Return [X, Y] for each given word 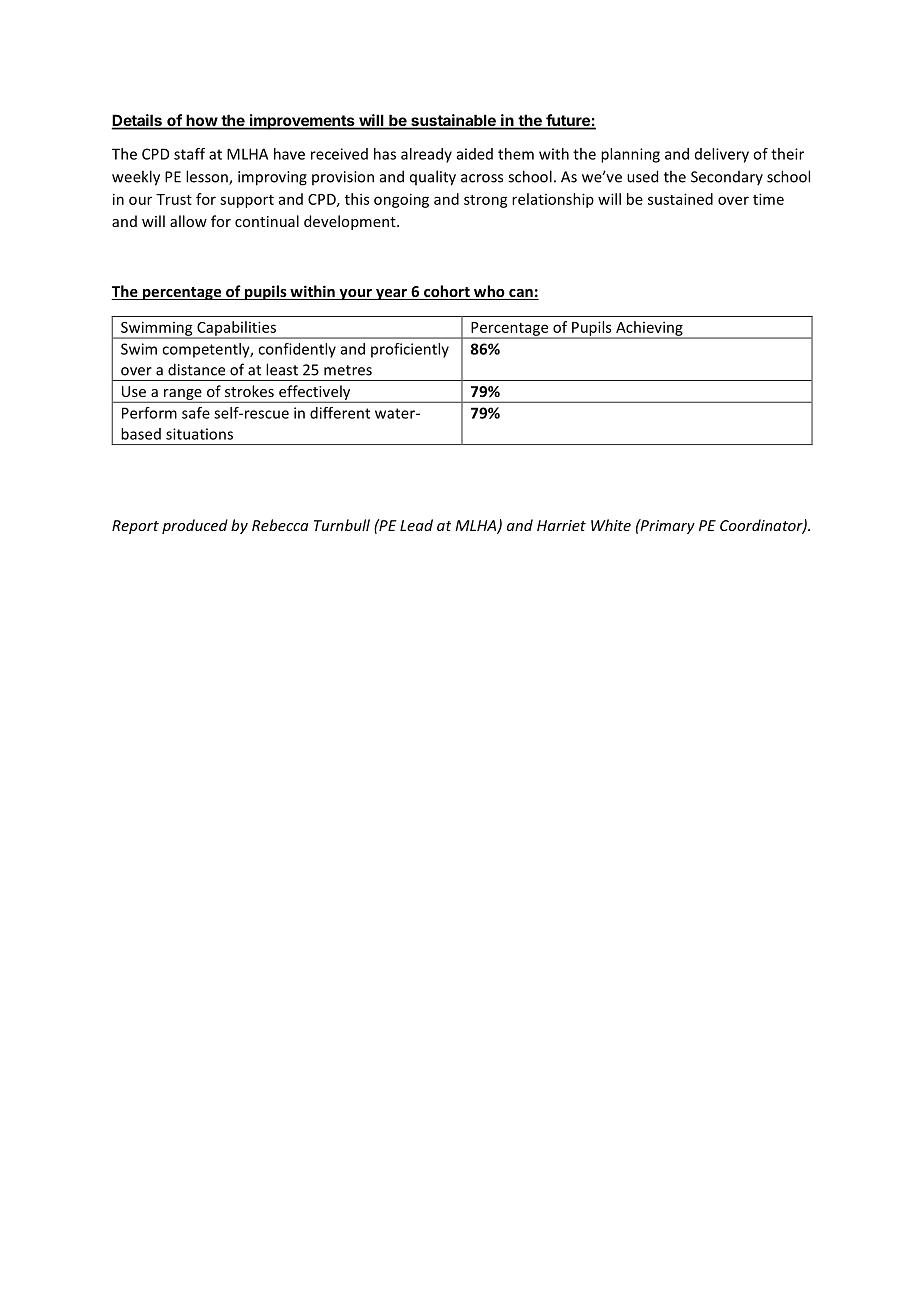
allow [188, 221]
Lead [416, 525]
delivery [722, 155]
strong [486, 201]
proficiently [410, 350]
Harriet [561, 525]
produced [195, 526]
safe [196, 413]
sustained [680, 199]
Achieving [649, 329]
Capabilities [237, 329]
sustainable [453, 121]
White [611, 525]
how [201, 121]
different [340, 413]
